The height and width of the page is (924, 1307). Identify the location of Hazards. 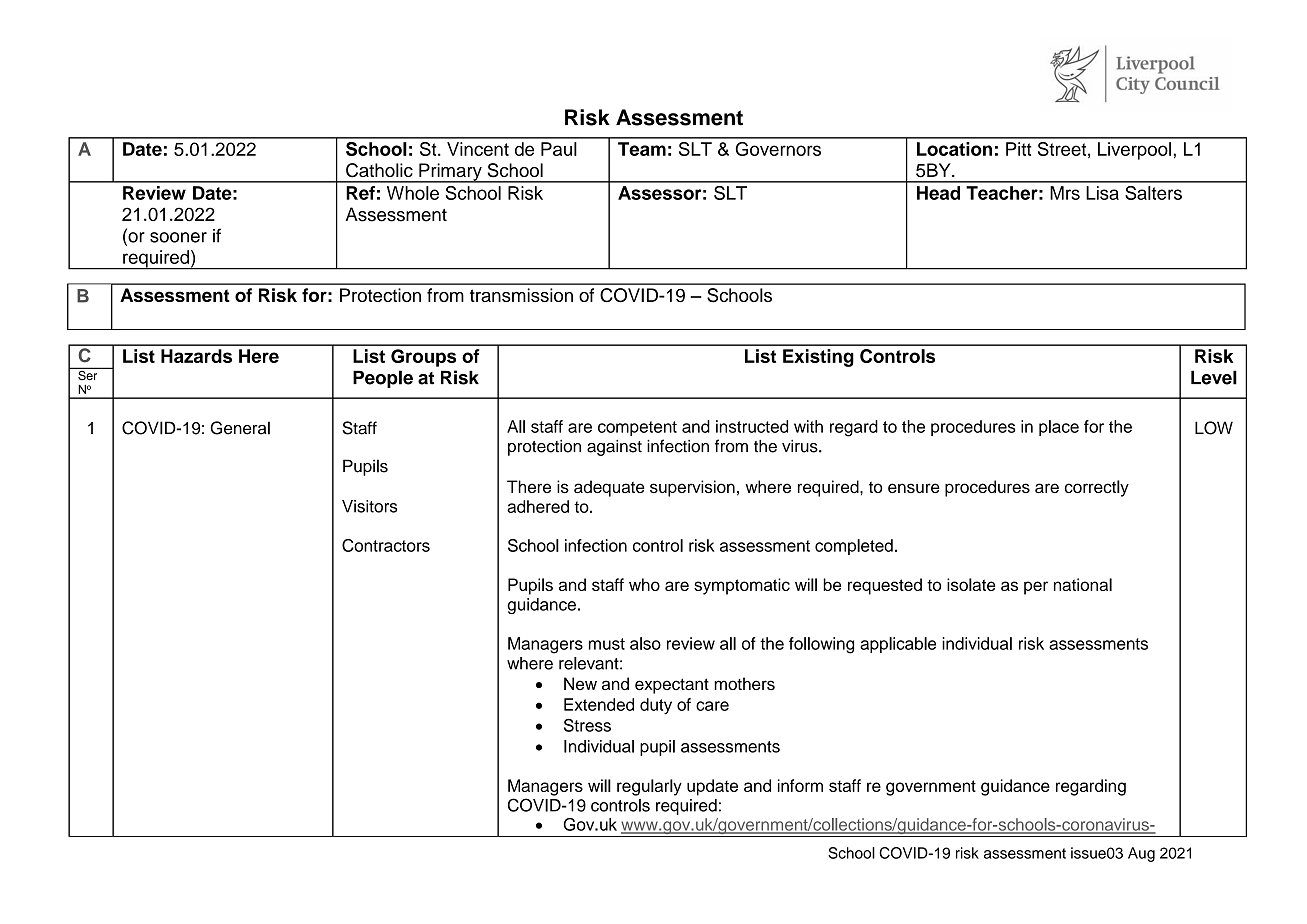
(196, 356).
